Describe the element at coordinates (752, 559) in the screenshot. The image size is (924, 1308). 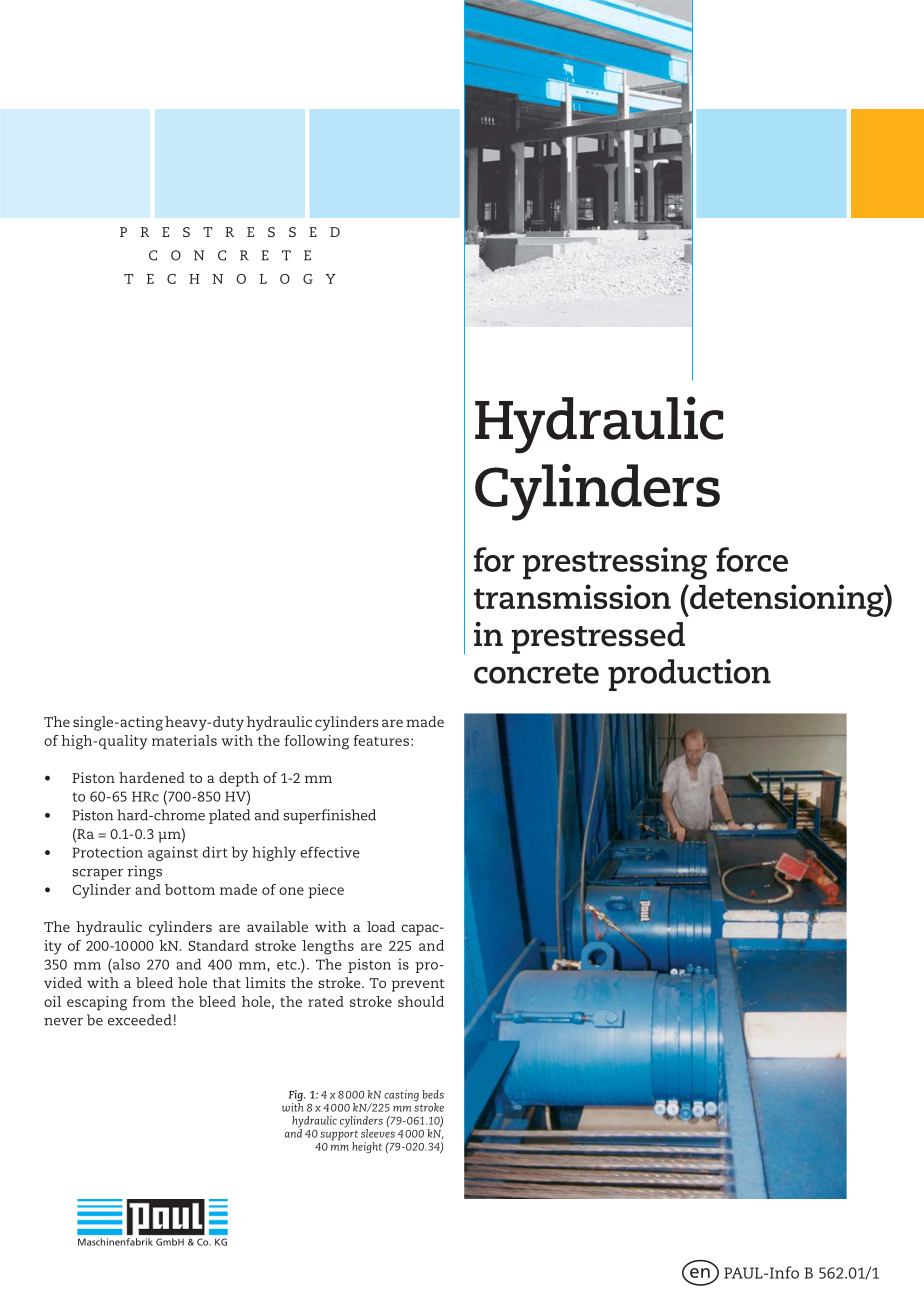
I see `force` at that location.
